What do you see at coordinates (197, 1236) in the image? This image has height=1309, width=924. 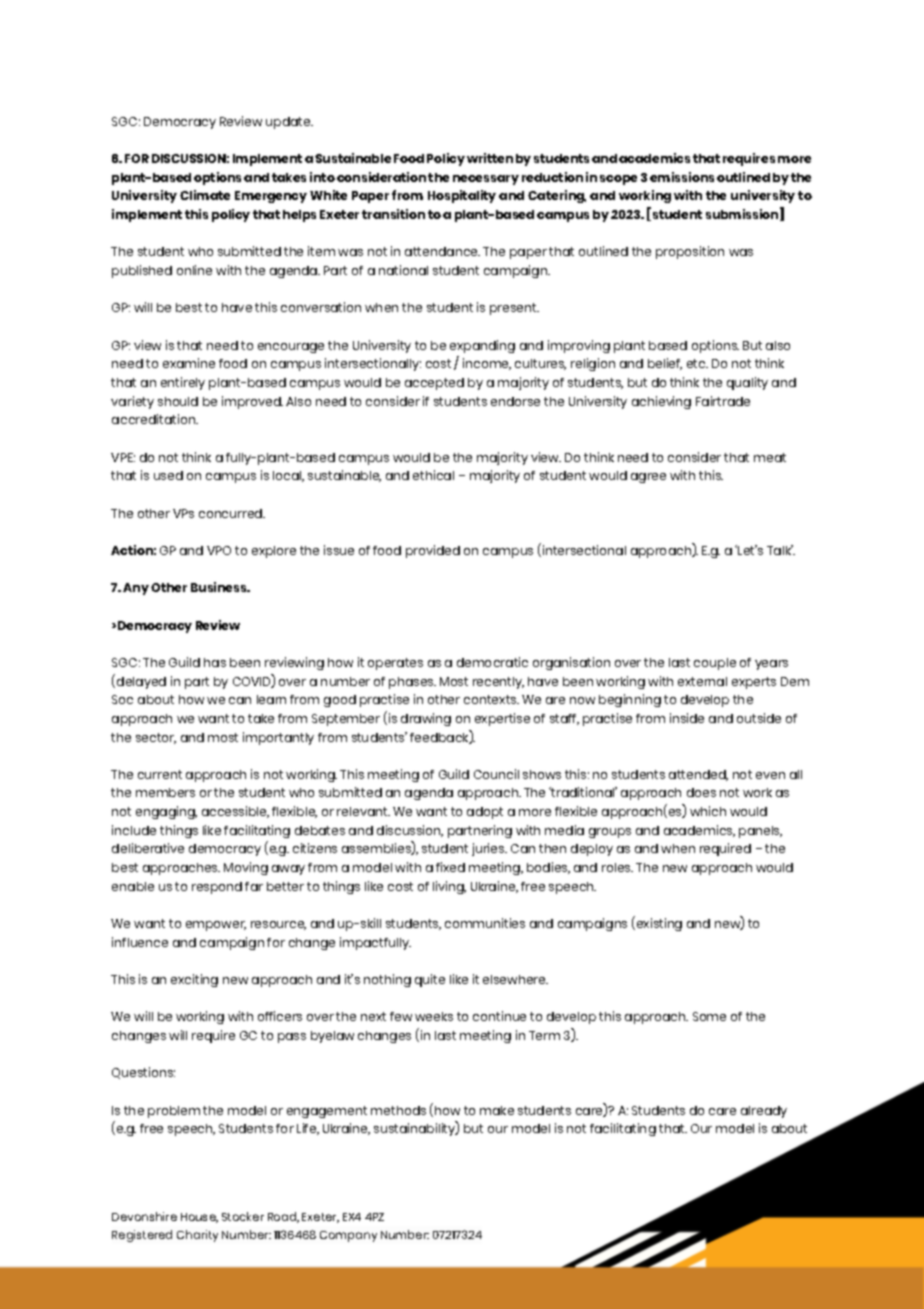 I see `Charity` at bounding box center [197, 1236].
